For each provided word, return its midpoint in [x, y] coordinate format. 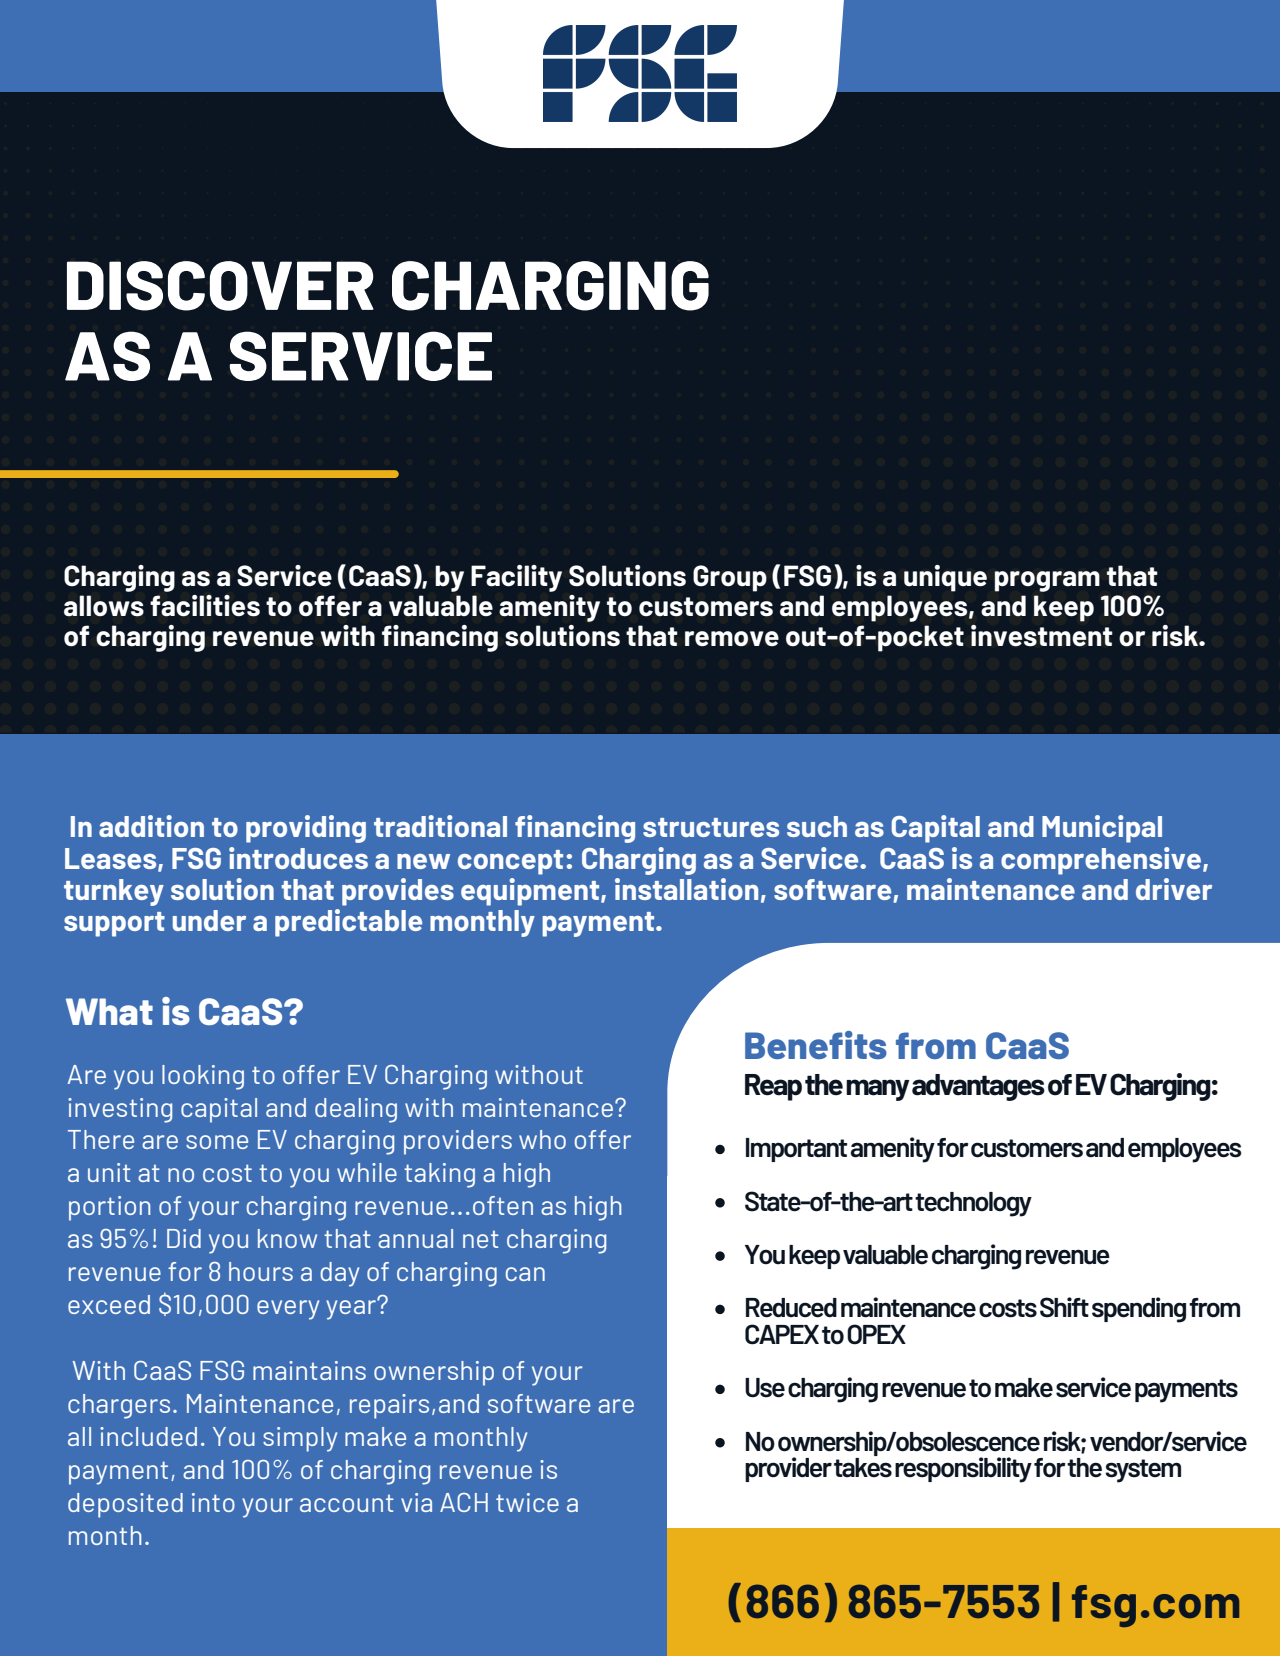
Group [730, 578]
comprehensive [1101, 861]
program [1047, 581]
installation [686, 889]
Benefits [816, 1045]
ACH [464, 1502]
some [217, 1142]
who [542, 1139]
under [209, 920]
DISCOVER [220, 286]
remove [732, 639]
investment [1042, 636]
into [213, 1502]
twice [527, 1502]
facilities [205, 606]
